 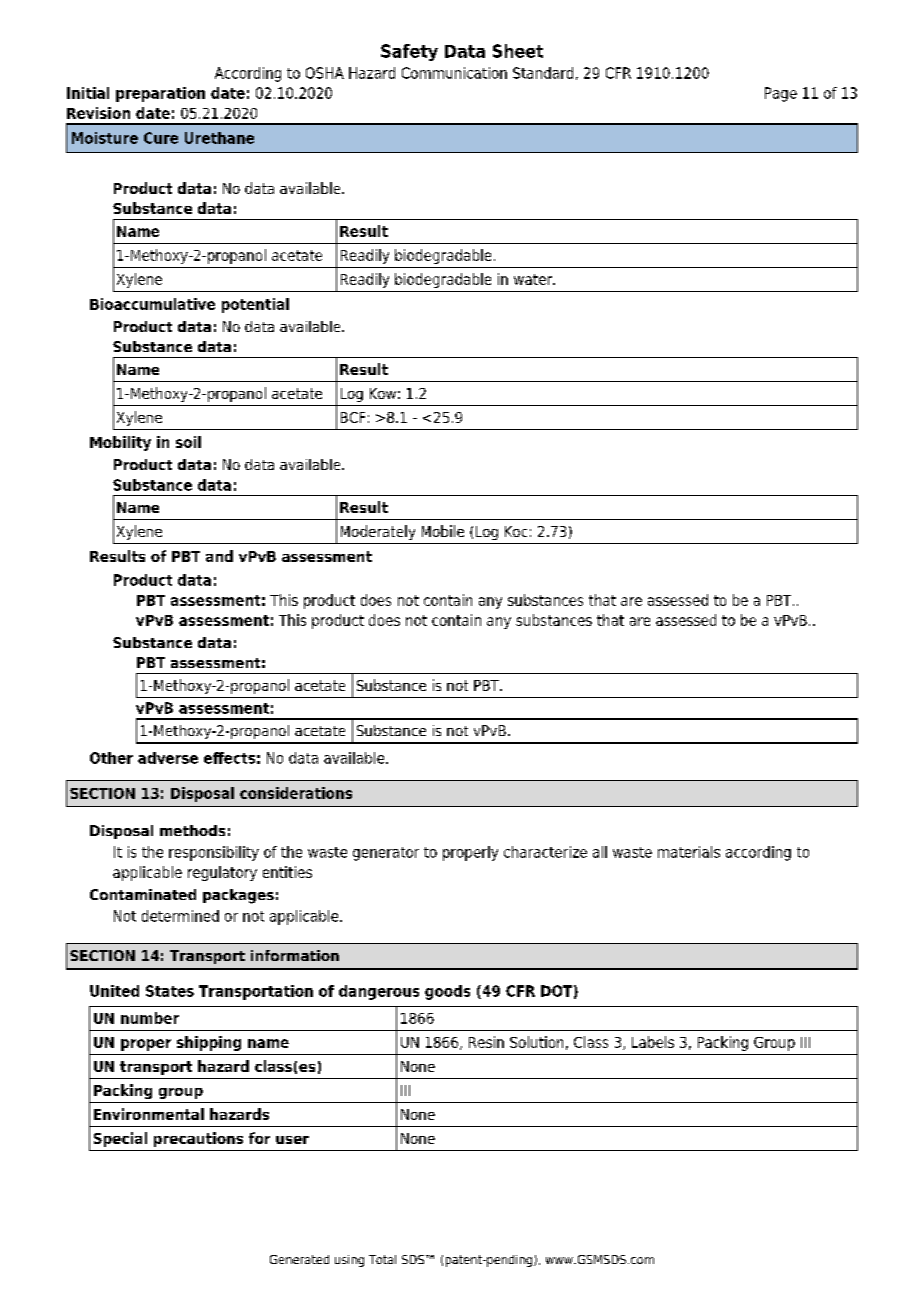 I want to click on preparation, so click(x=160, y=94).
